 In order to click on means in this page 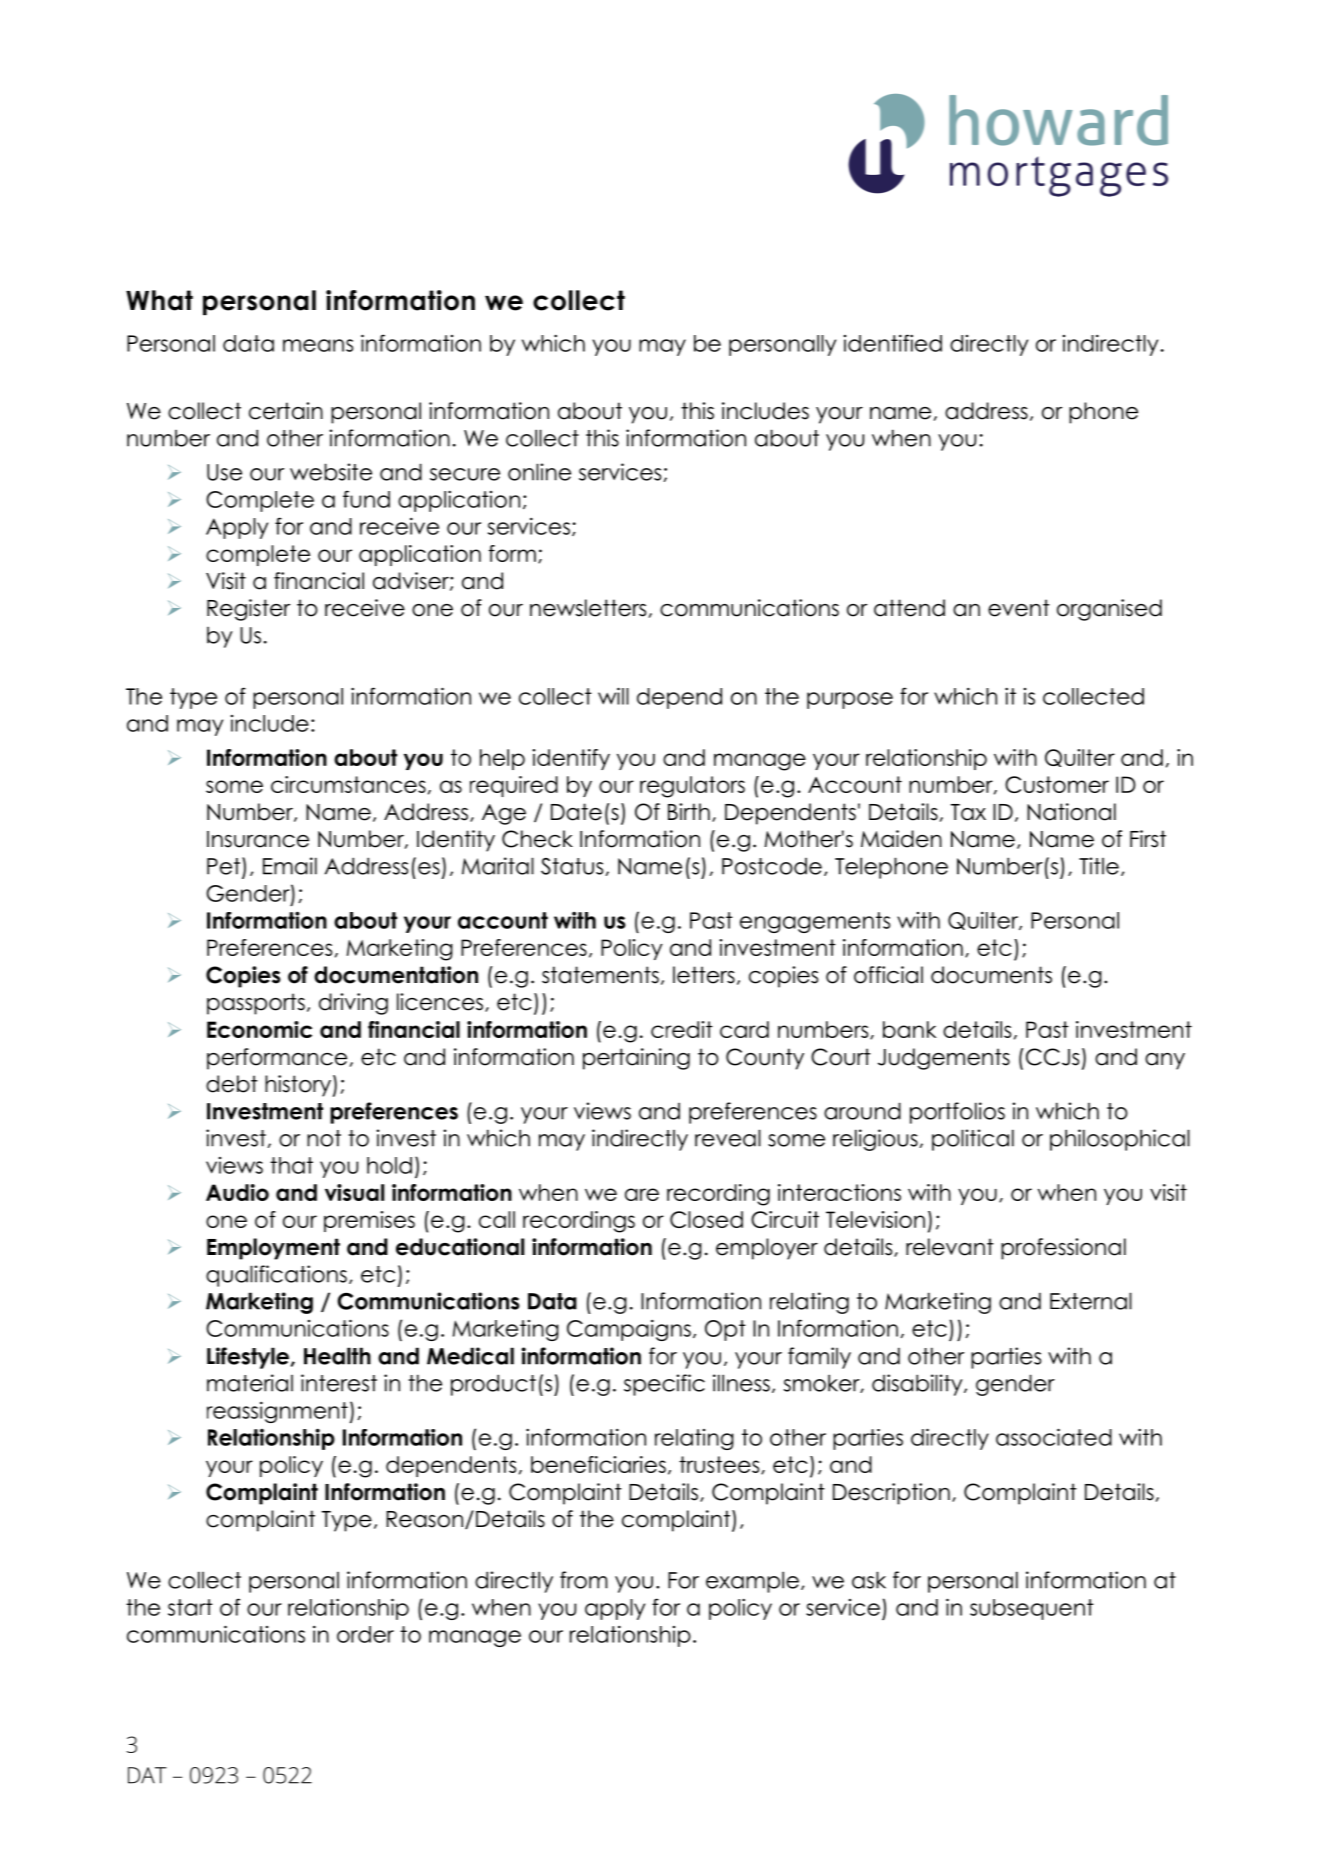, I will do `click(318, 345)`.
